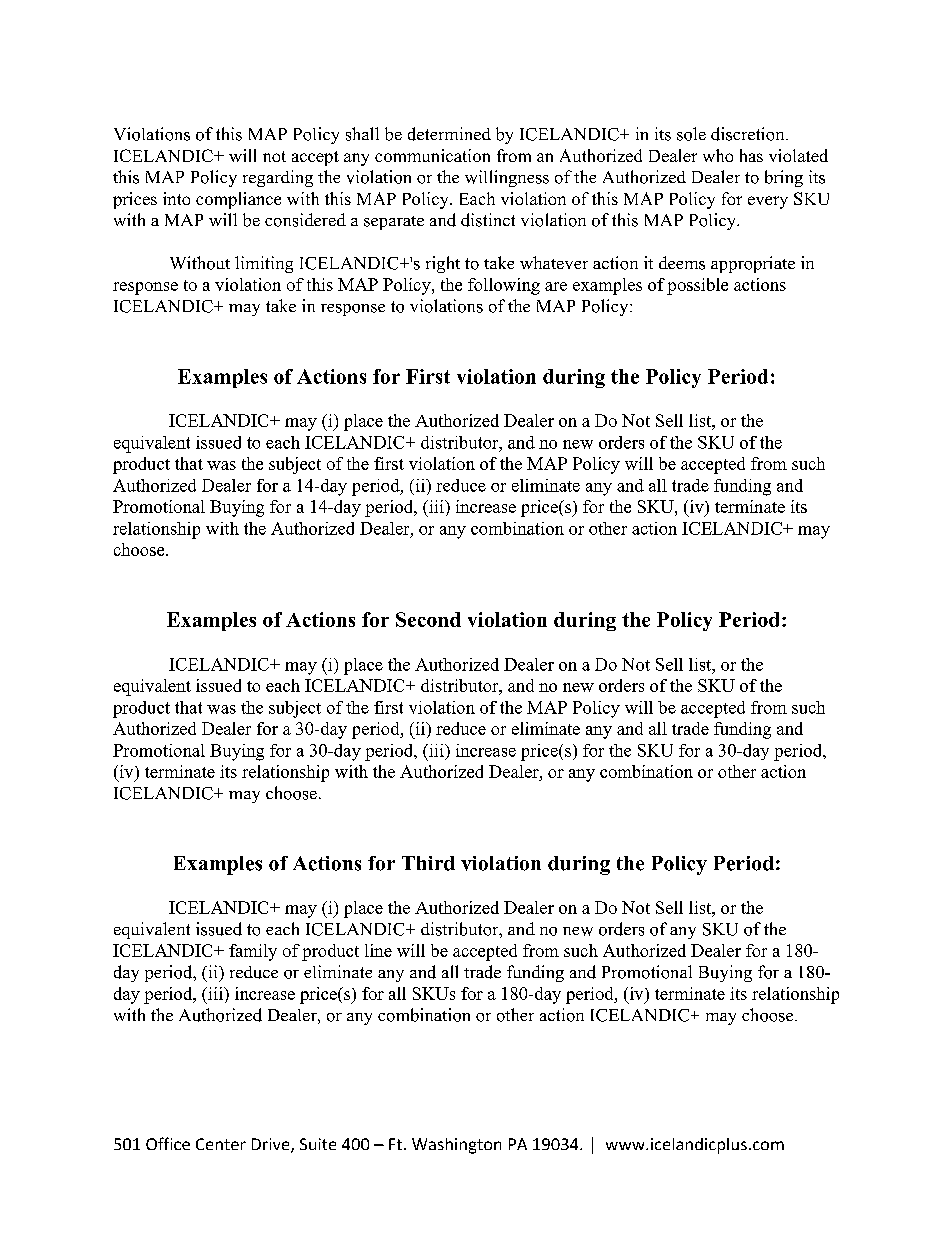  What do you see at coordinates (318, 1144) in the screenshot?
I see `Suite` at bounding box center [318, 1144].
